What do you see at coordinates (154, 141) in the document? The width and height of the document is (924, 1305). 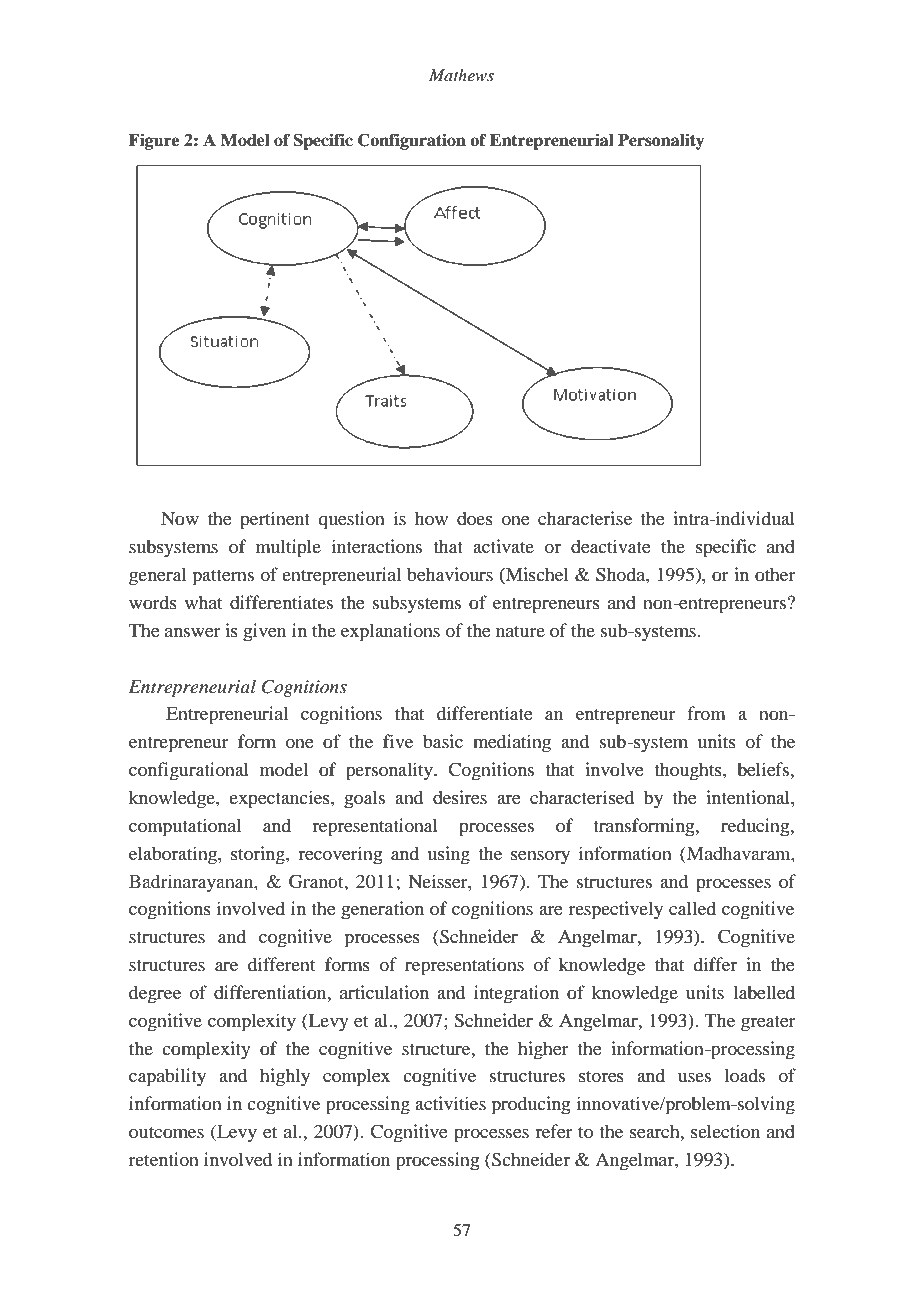 I see `Figure` at bounding box center [154, 141].
